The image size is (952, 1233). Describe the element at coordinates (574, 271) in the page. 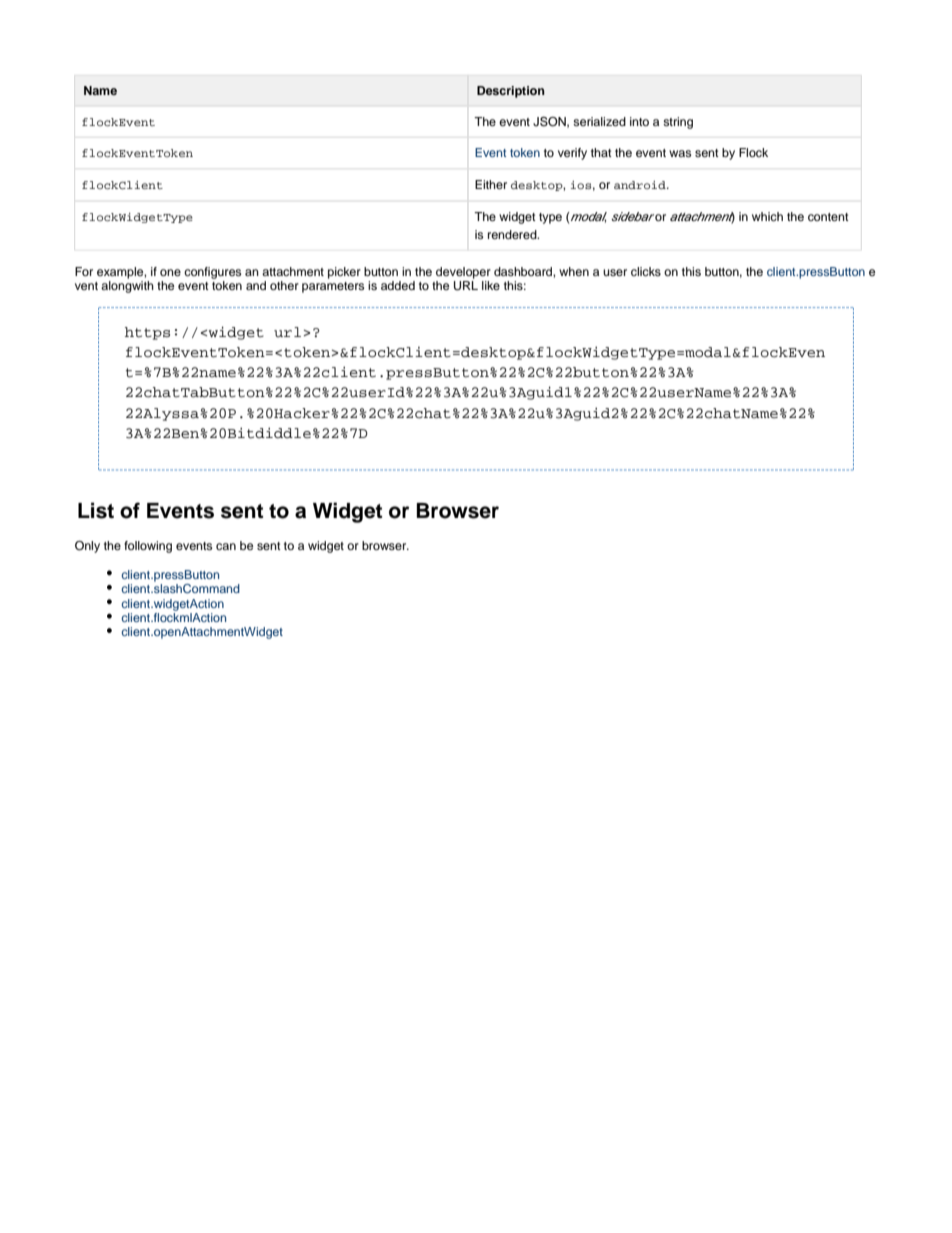

I see `when` at that location.
